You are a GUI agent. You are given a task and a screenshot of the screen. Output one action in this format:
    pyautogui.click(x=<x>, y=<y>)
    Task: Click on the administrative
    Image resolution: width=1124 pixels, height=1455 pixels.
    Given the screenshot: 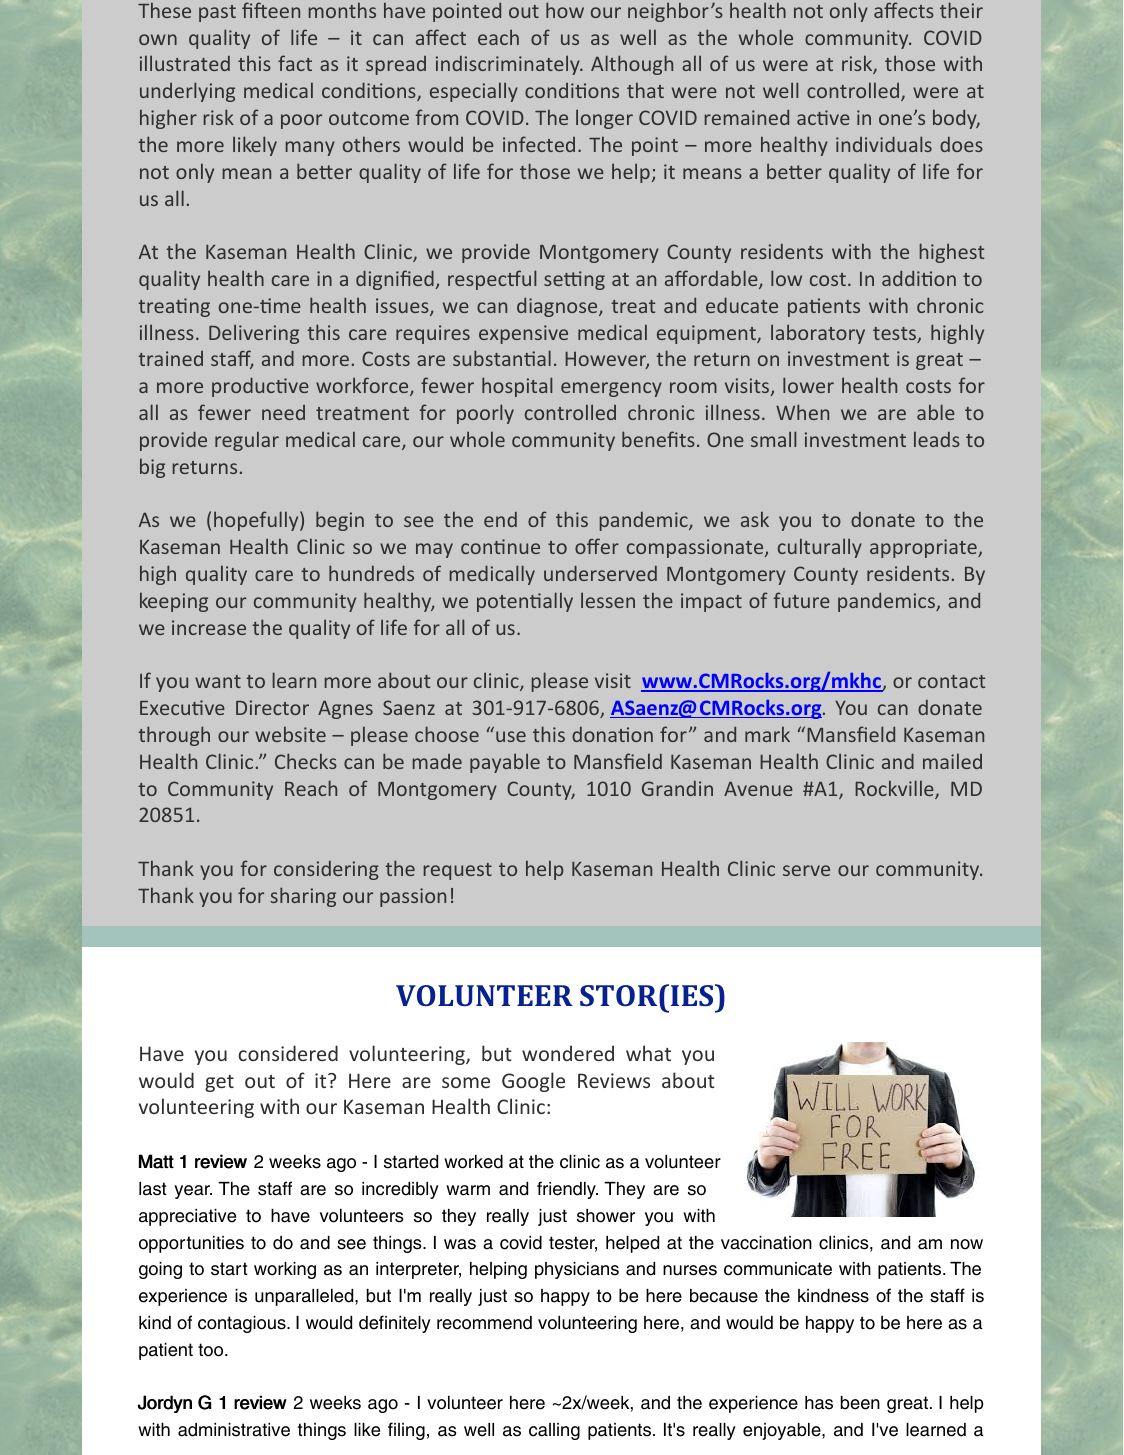 What is the action you would take?
    pyautogui.click(x=234, y=1430)
